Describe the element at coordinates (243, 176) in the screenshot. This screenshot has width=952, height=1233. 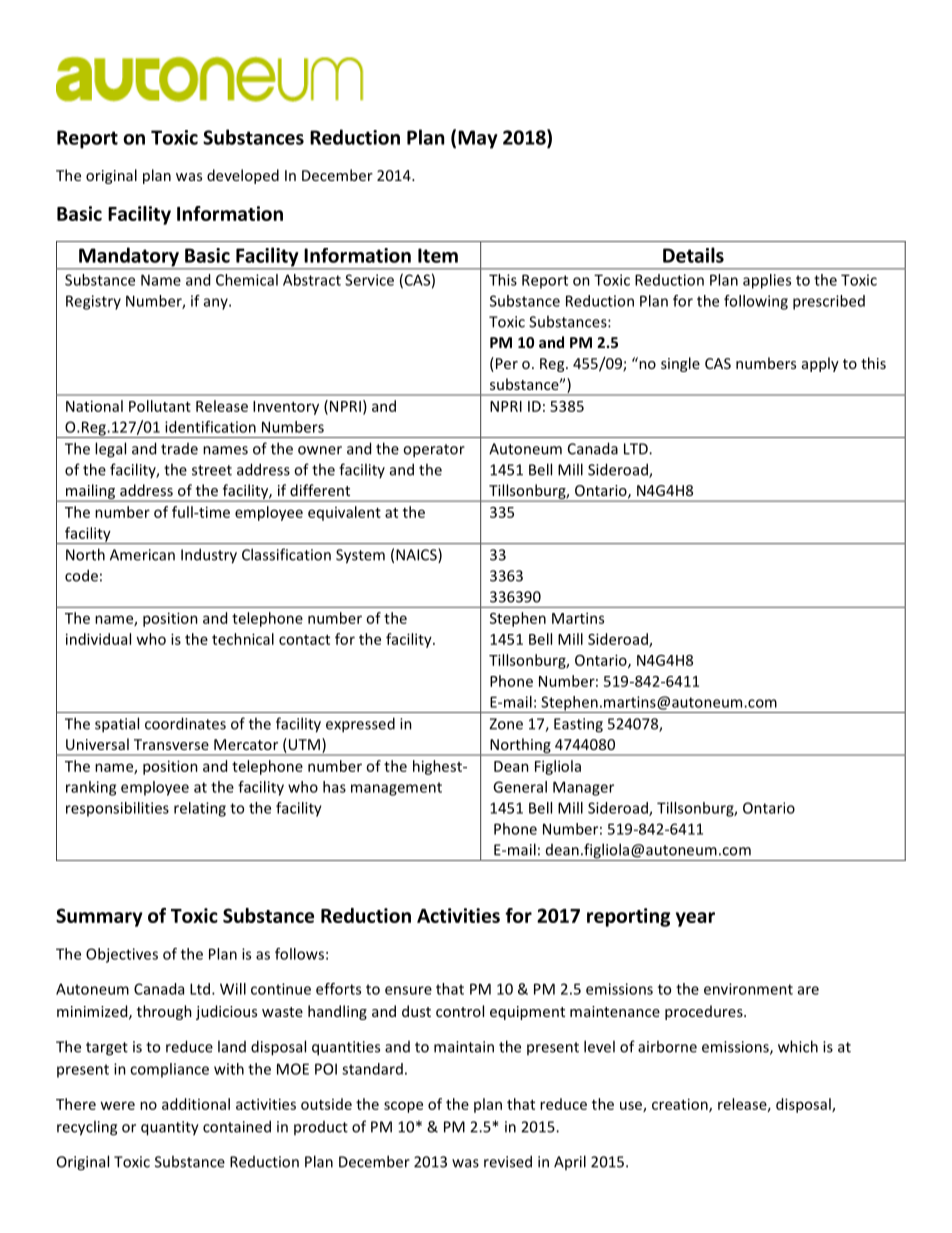
I see `developed` at that location.
